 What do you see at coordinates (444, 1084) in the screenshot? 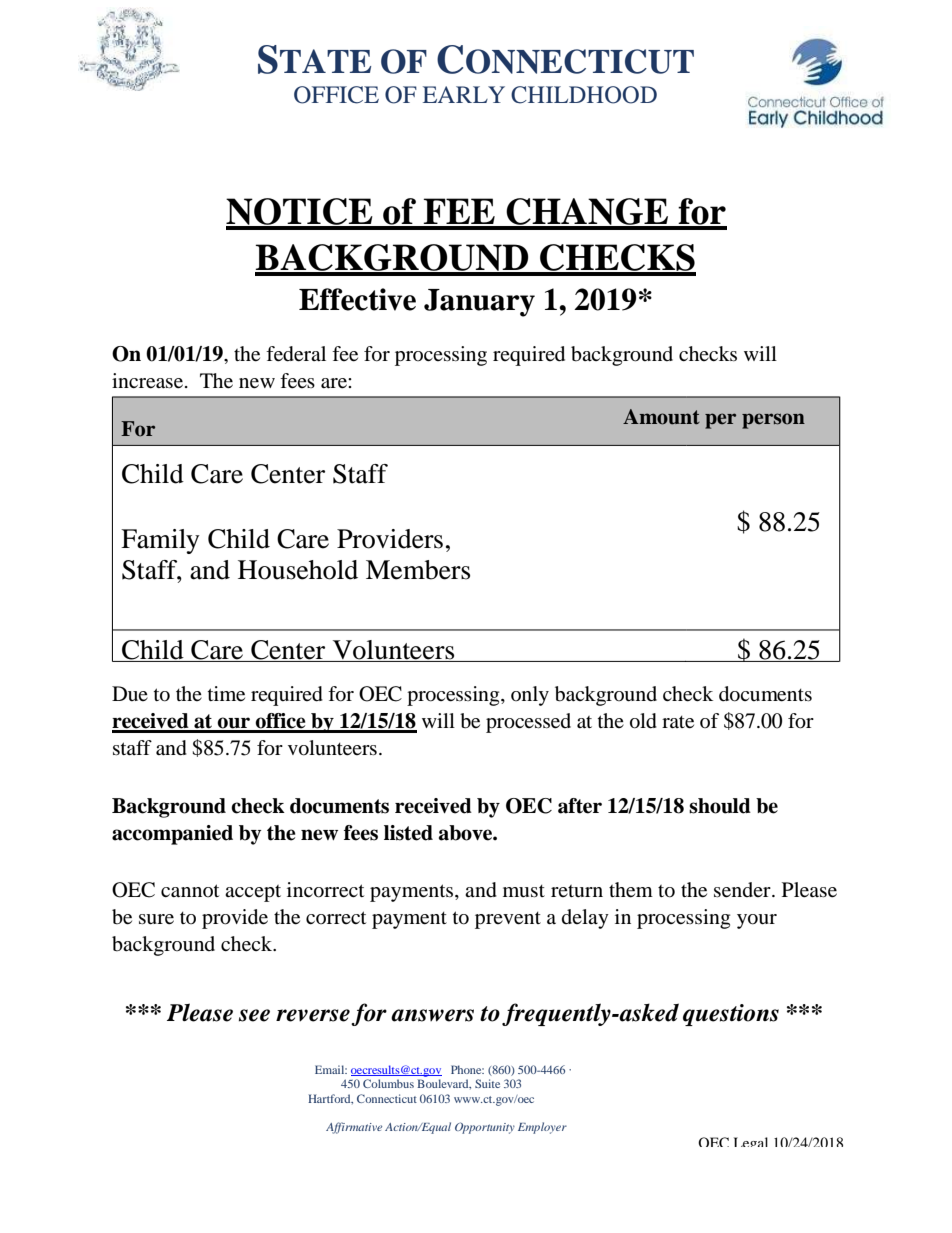
I see `Boulevard` at bounding box center [444, 1084].
